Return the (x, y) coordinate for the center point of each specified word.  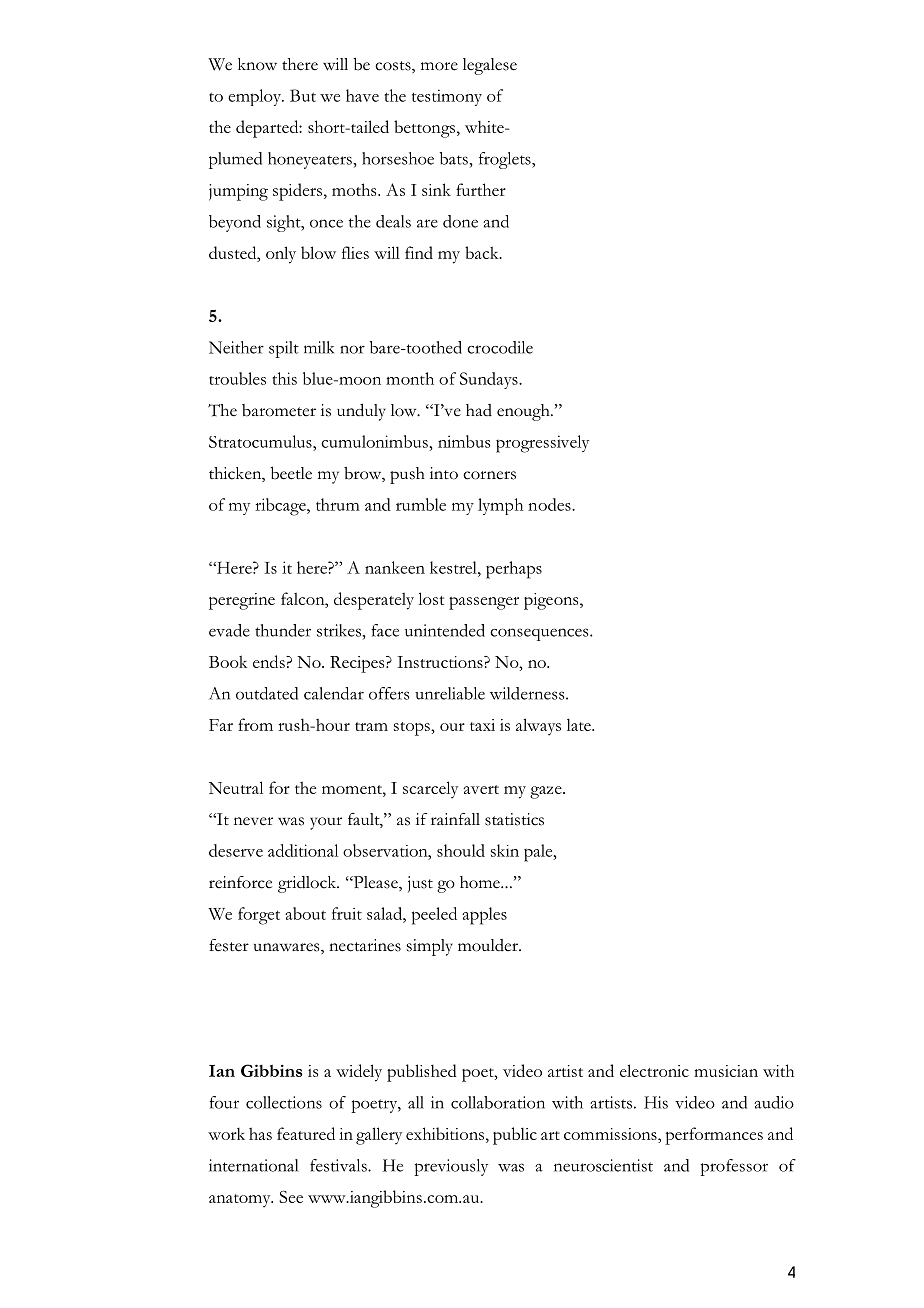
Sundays (490, 380)
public (515, 1136)
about (305, 913)
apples (484, 916)
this (285, 378)
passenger (484, 603)
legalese (490, 66)
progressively (542, 444)
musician (726, 1071)
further (481, 189)
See (291, 1196)
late (580, 724)
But (303, 95)
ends (270, 661)
